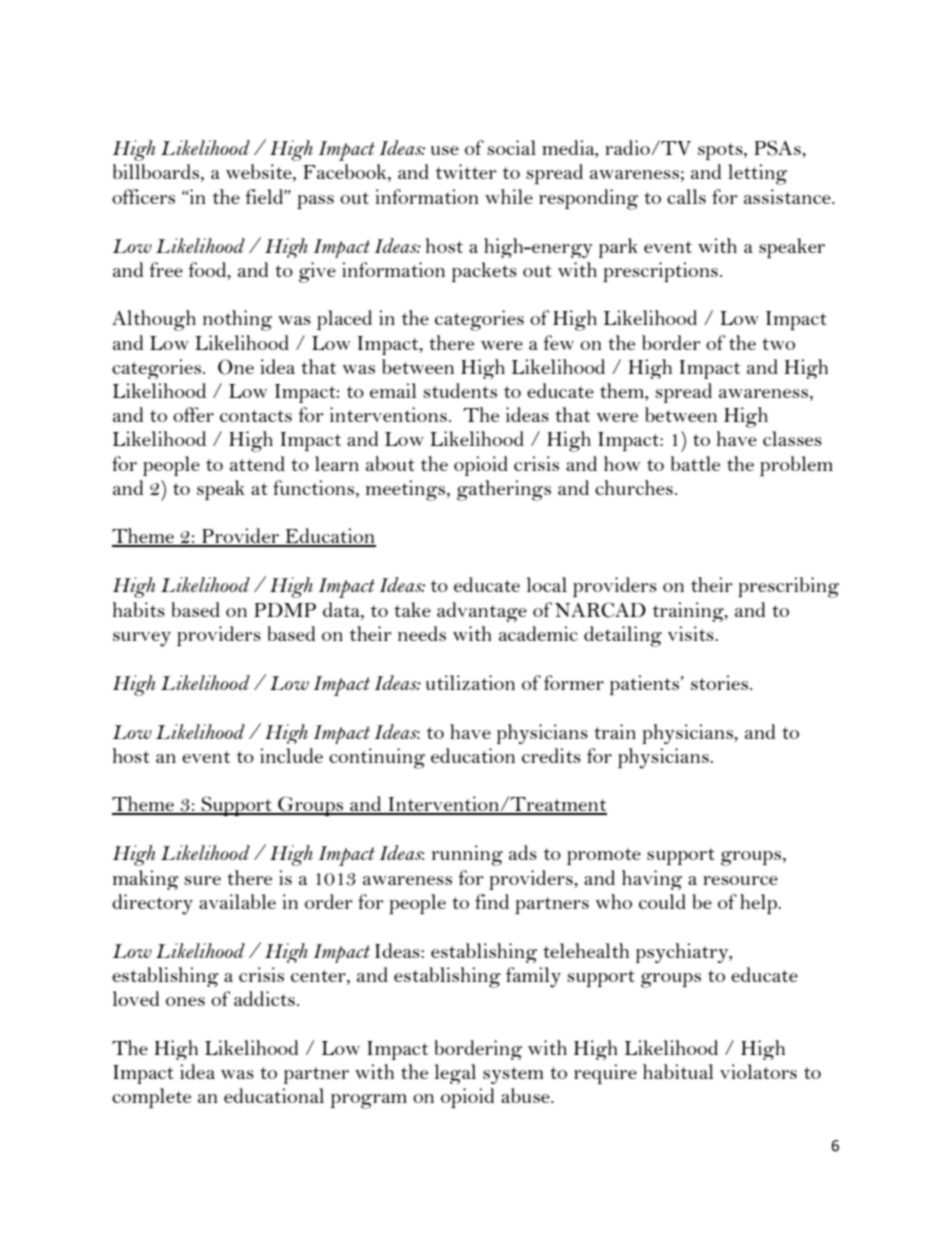  What do you see at coordinates (157, 173) in the page?
I see `billboards` at bounding box center [157, 173].
